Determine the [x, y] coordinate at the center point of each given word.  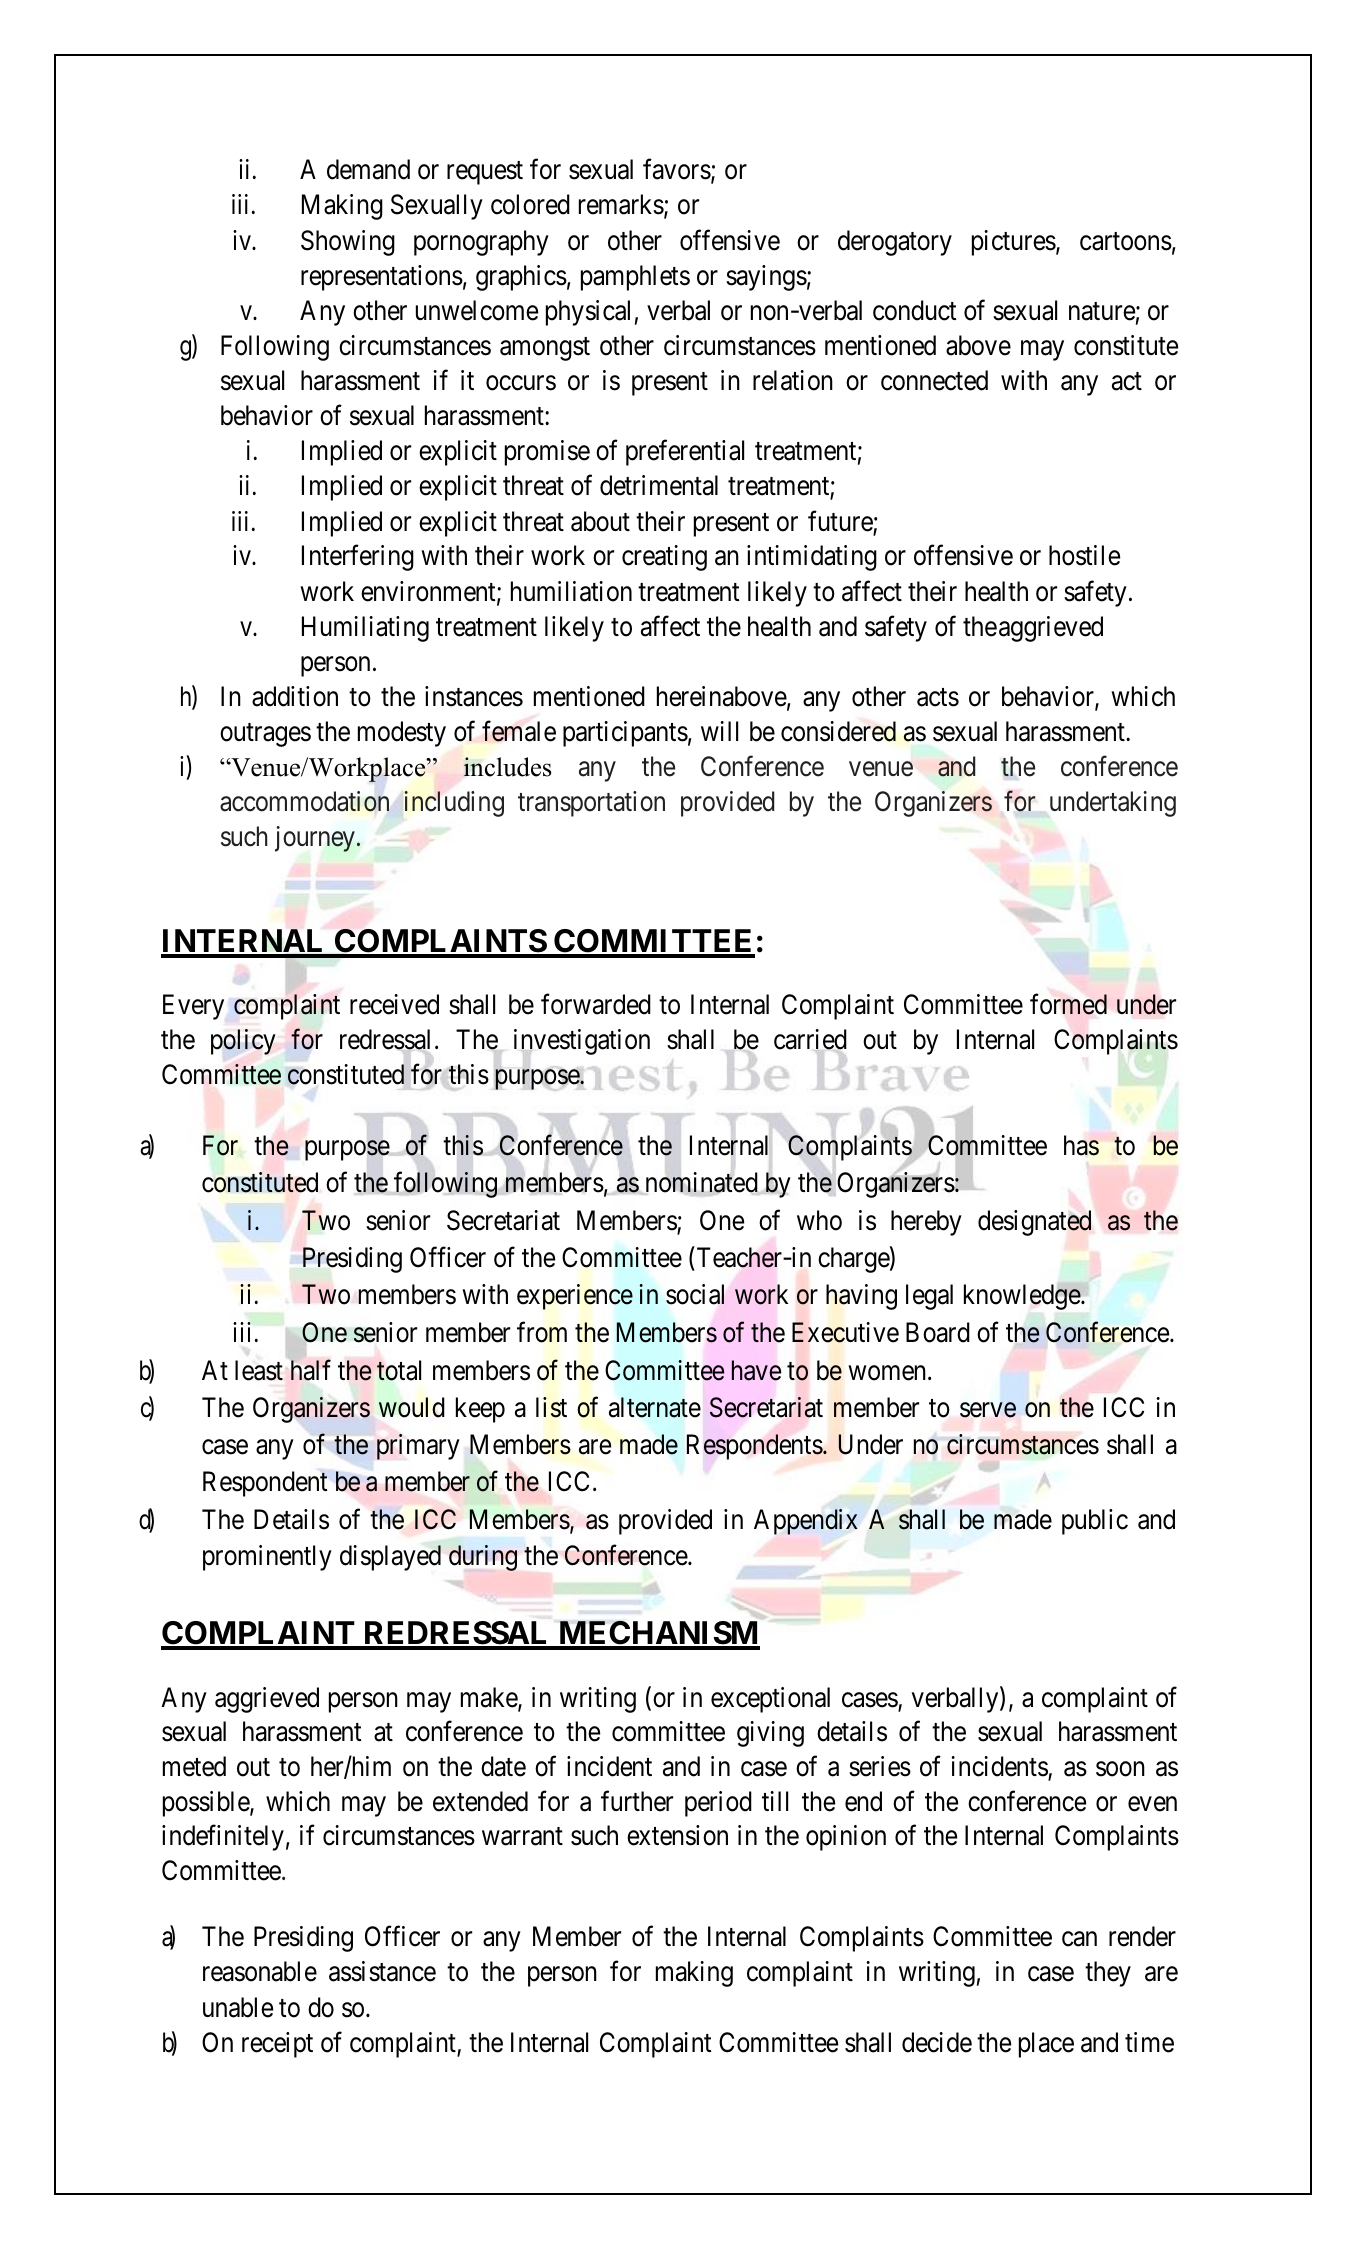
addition [295, 696]
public [1095, 1522]
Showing [348, 243]
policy [243, 1042]
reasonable [260, 1971]
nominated [702, 1183]
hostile [1084, 555]
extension [677, 1835]
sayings [766, 278]
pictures [1014, 243]
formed [1068, 1004]
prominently [267, 1558]
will [719, 731]
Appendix [806, 1522]
